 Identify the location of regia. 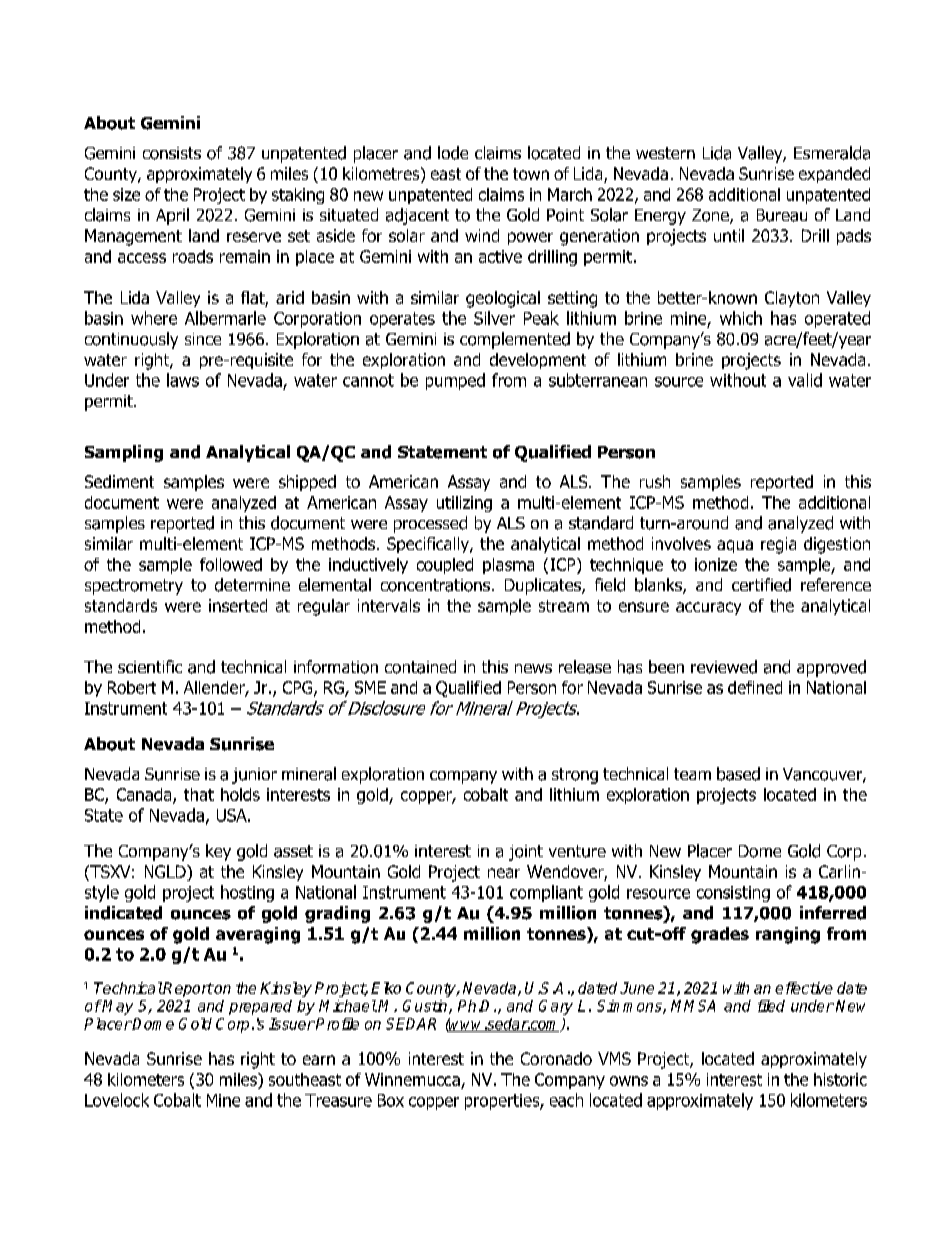
(778, 545).
